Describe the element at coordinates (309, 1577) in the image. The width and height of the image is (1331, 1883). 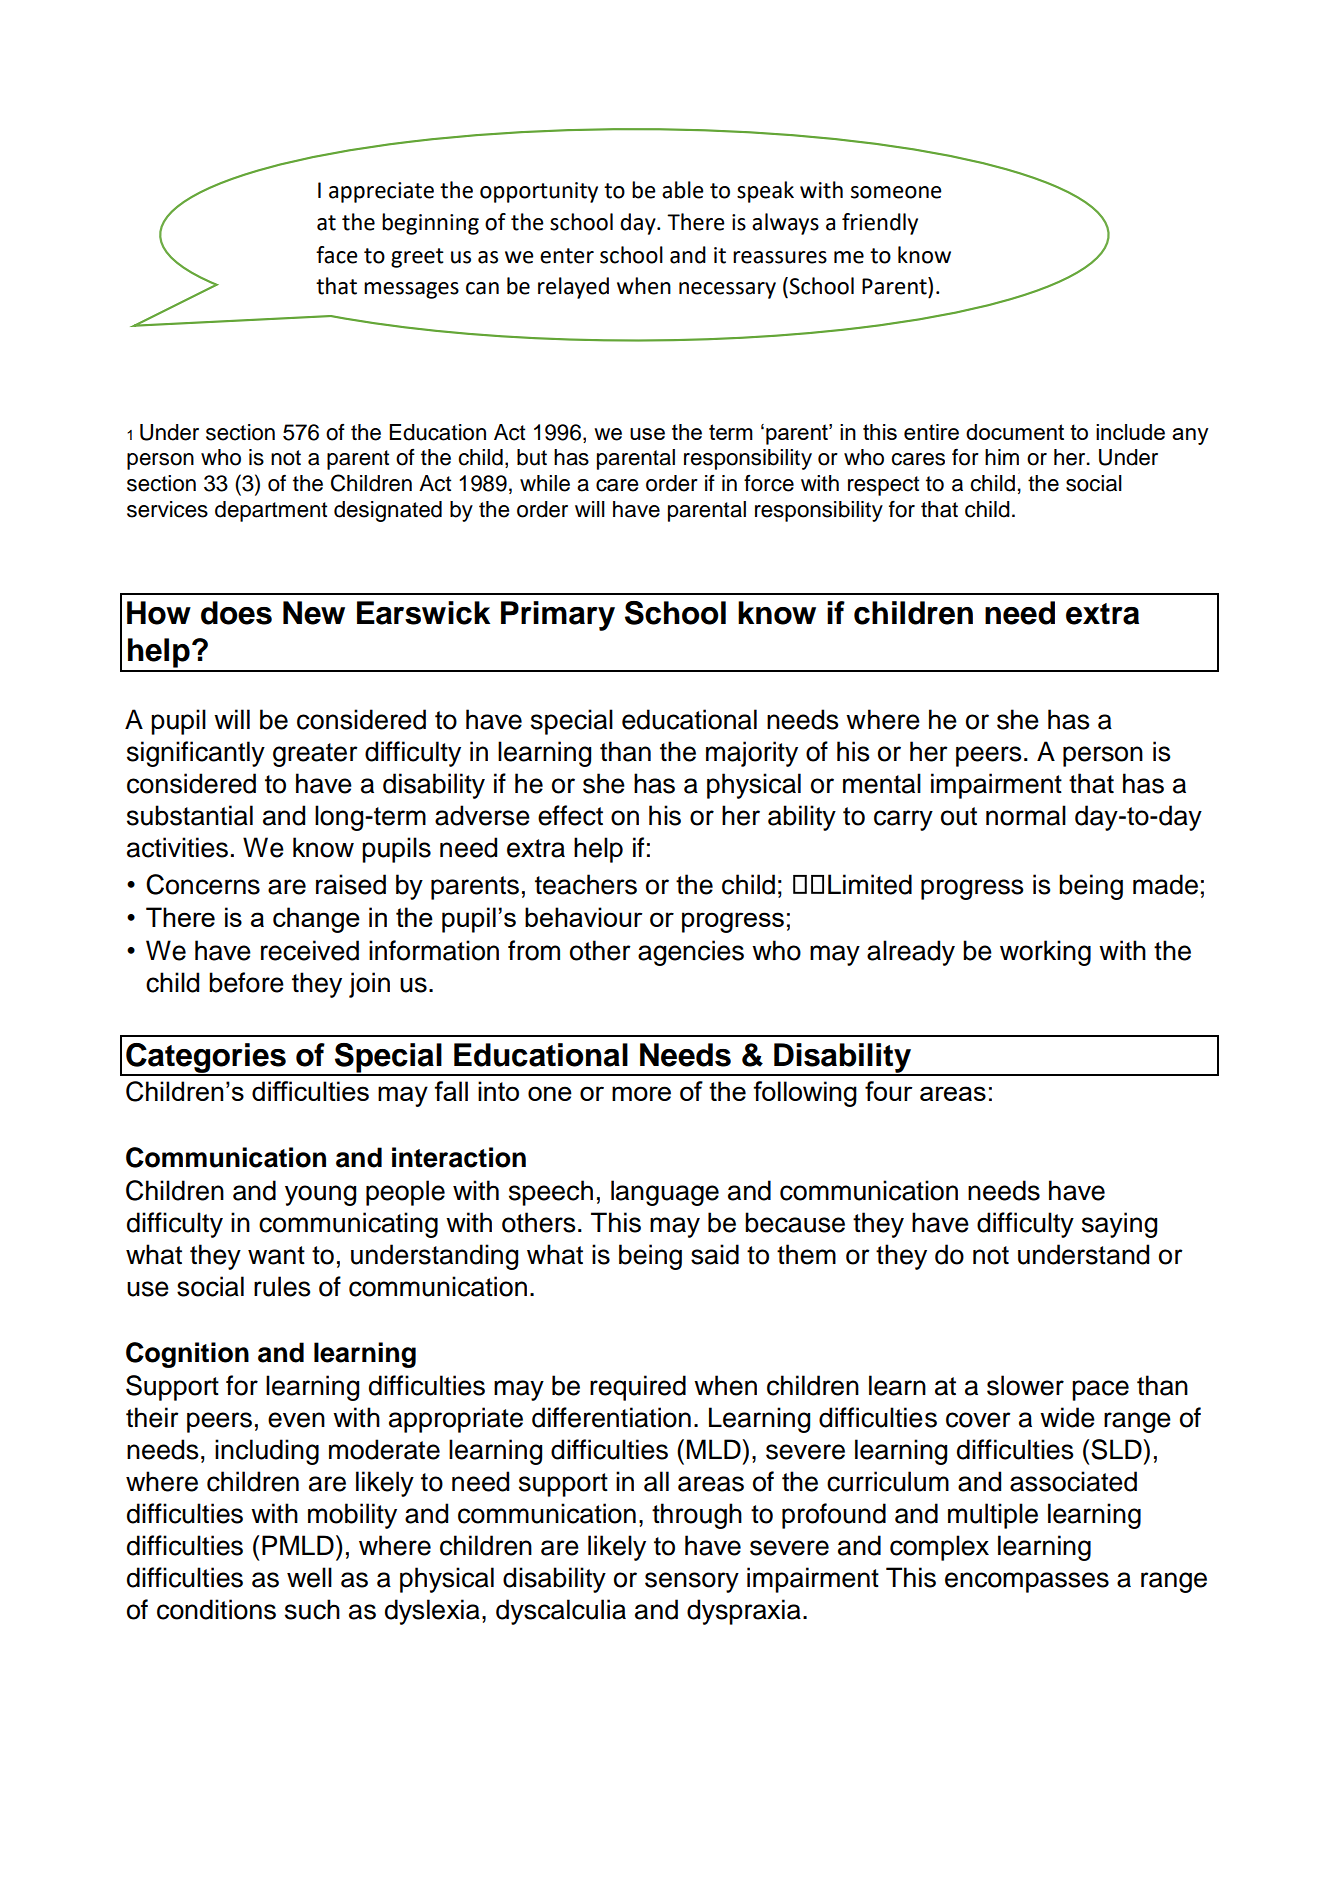
I see `well` at that location.
